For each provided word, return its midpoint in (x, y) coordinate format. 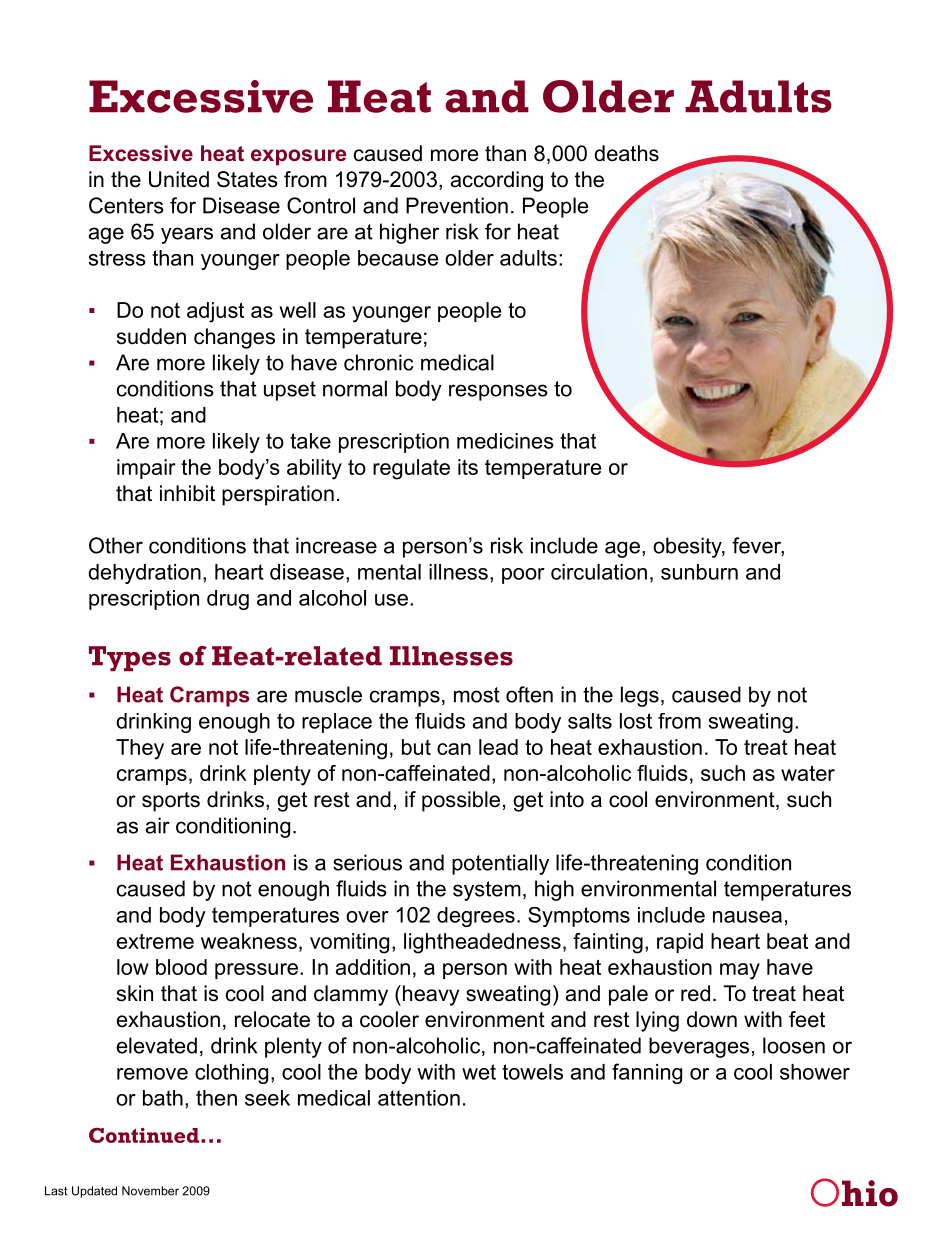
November (150, 1191)
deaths (626, 153)
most (477, 695)
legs (640, 696)
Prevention (457, 205)
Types (130, 658)
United (179, 179)
